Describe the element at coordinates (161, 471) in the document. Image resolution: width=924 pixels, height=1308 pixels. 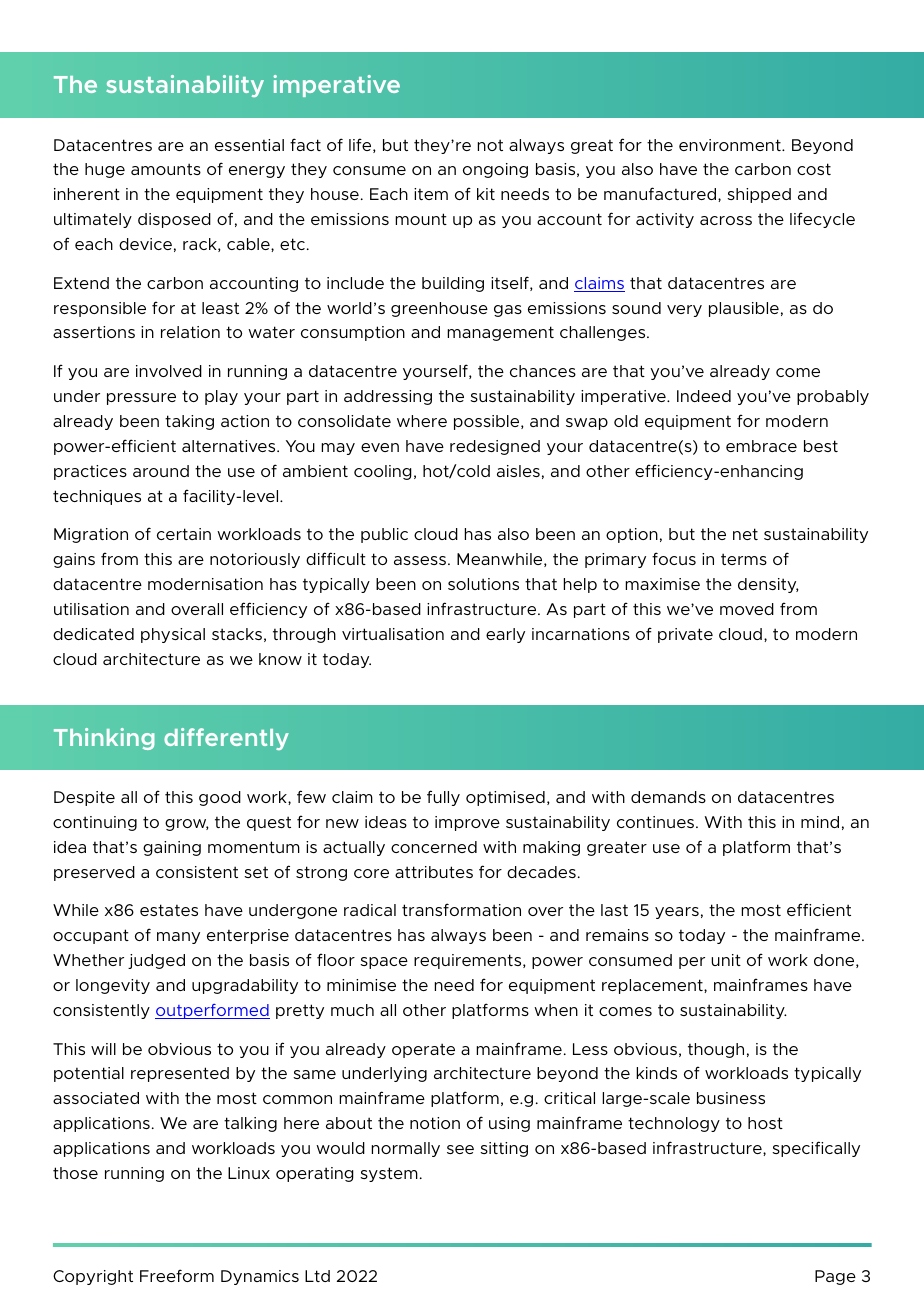
I see `around` at that location.
